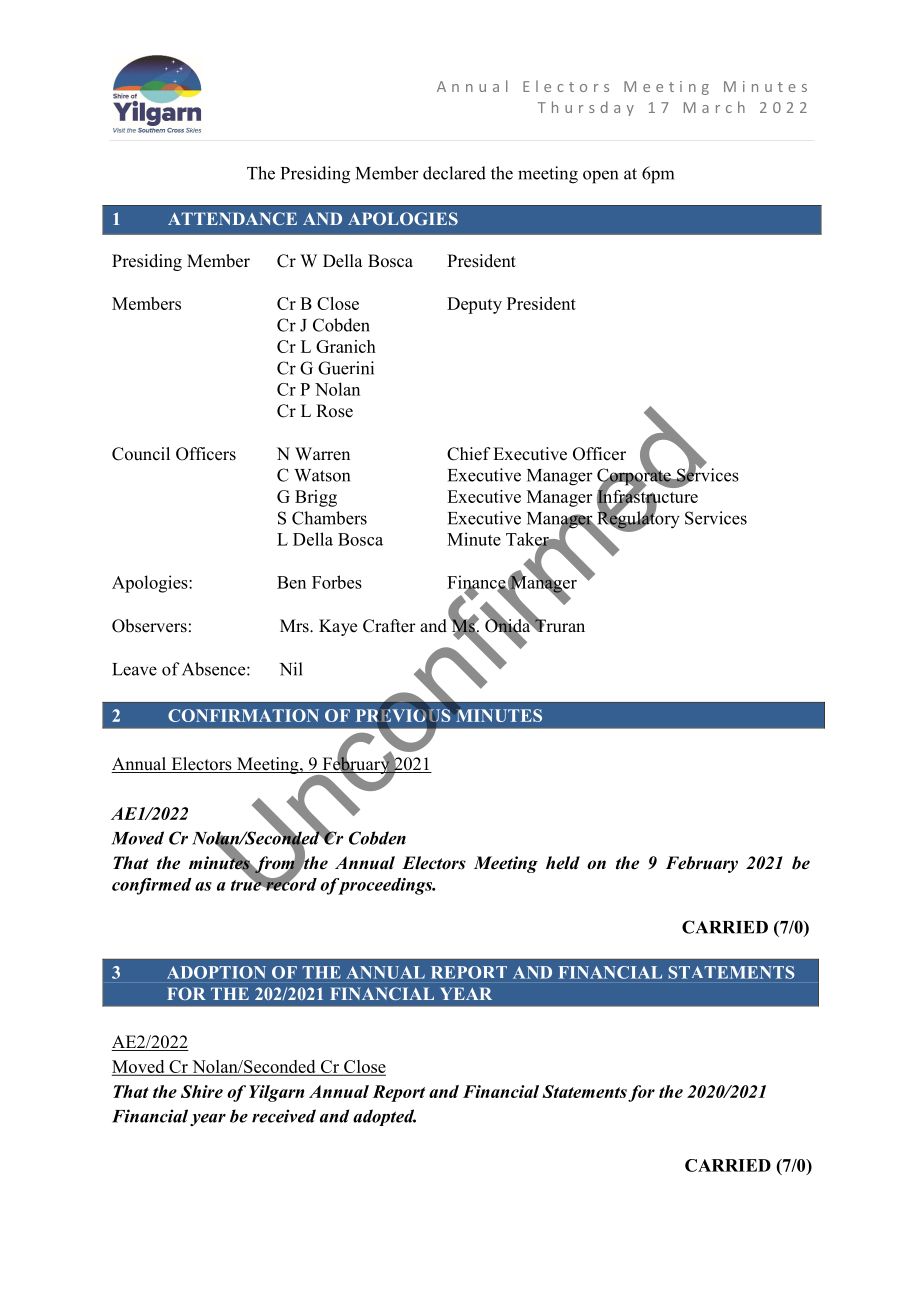 Image resolution: width=924 pixels, height=1308 pixels. Describe the element at coordinates (202, 1091) in the image. I see `Shire` at that location.
